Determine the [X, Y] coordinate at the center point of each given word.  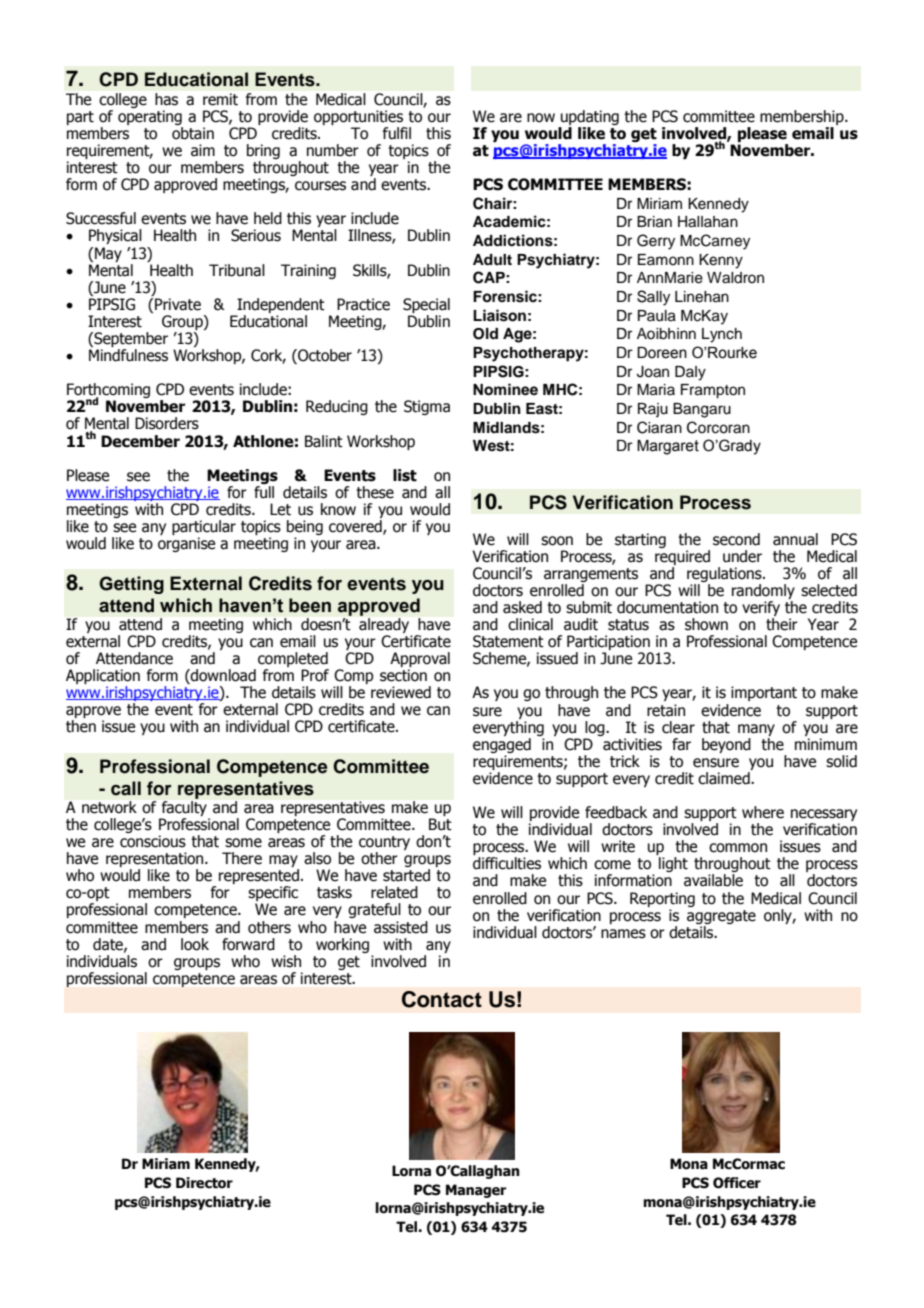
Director [204, 1183]
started [406, 875]
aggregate [721, 917]
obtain [193, 133]
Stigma [427, 407]
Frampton [713, 391]
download [222, 676]
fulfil [397, 133]
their [782, 624]
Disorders [167, 423]
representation [156, 861]
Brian [654, 222]
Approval [420, 661]
